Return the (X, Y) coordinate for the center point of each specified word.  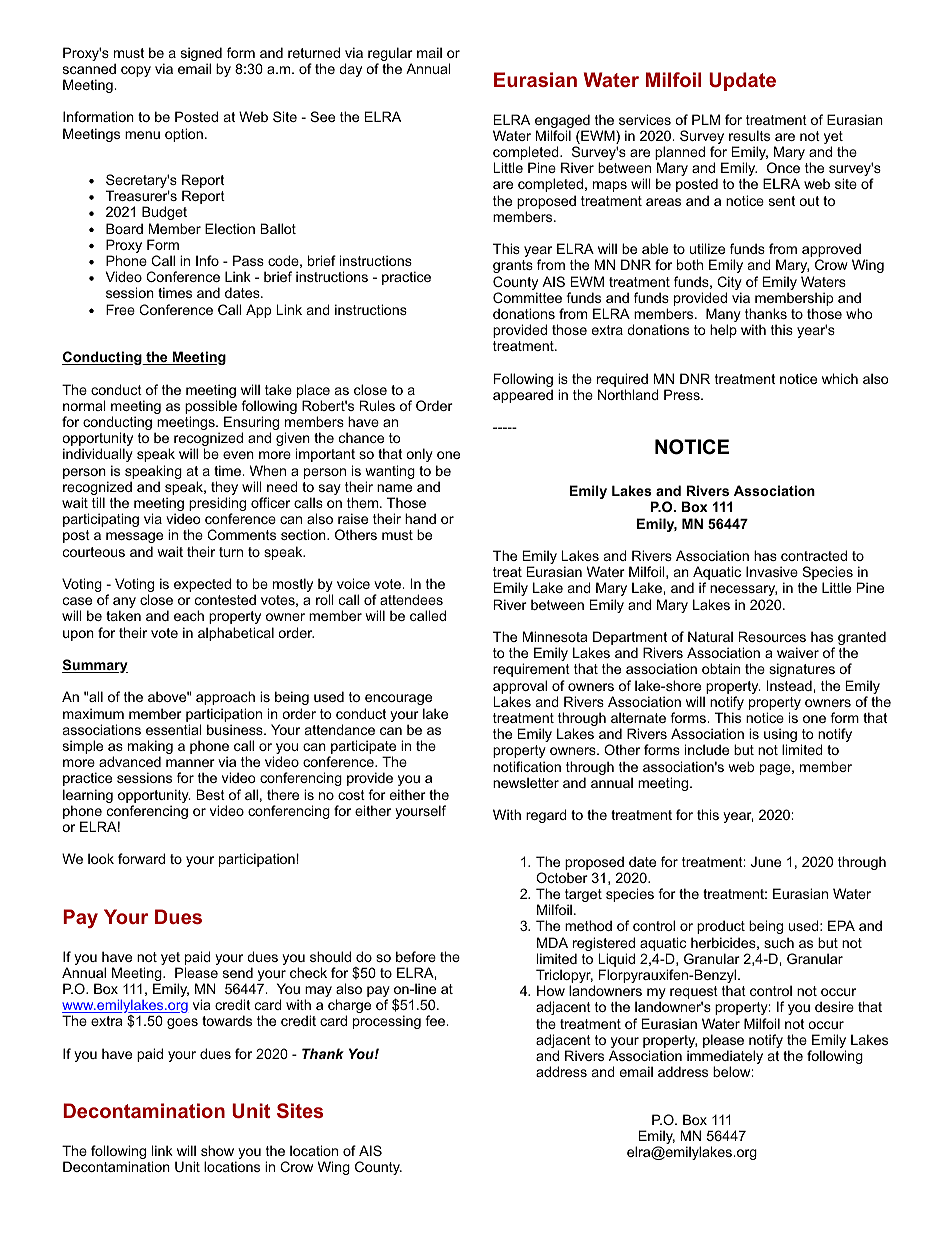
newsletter (526, 782)
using (780, 736)
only (419, 455)
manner (190, 763)
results (749, 135)
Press (683, 394)
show (217, 1150)
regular (390, 55)
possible (211, 408)
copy (136, 71)
